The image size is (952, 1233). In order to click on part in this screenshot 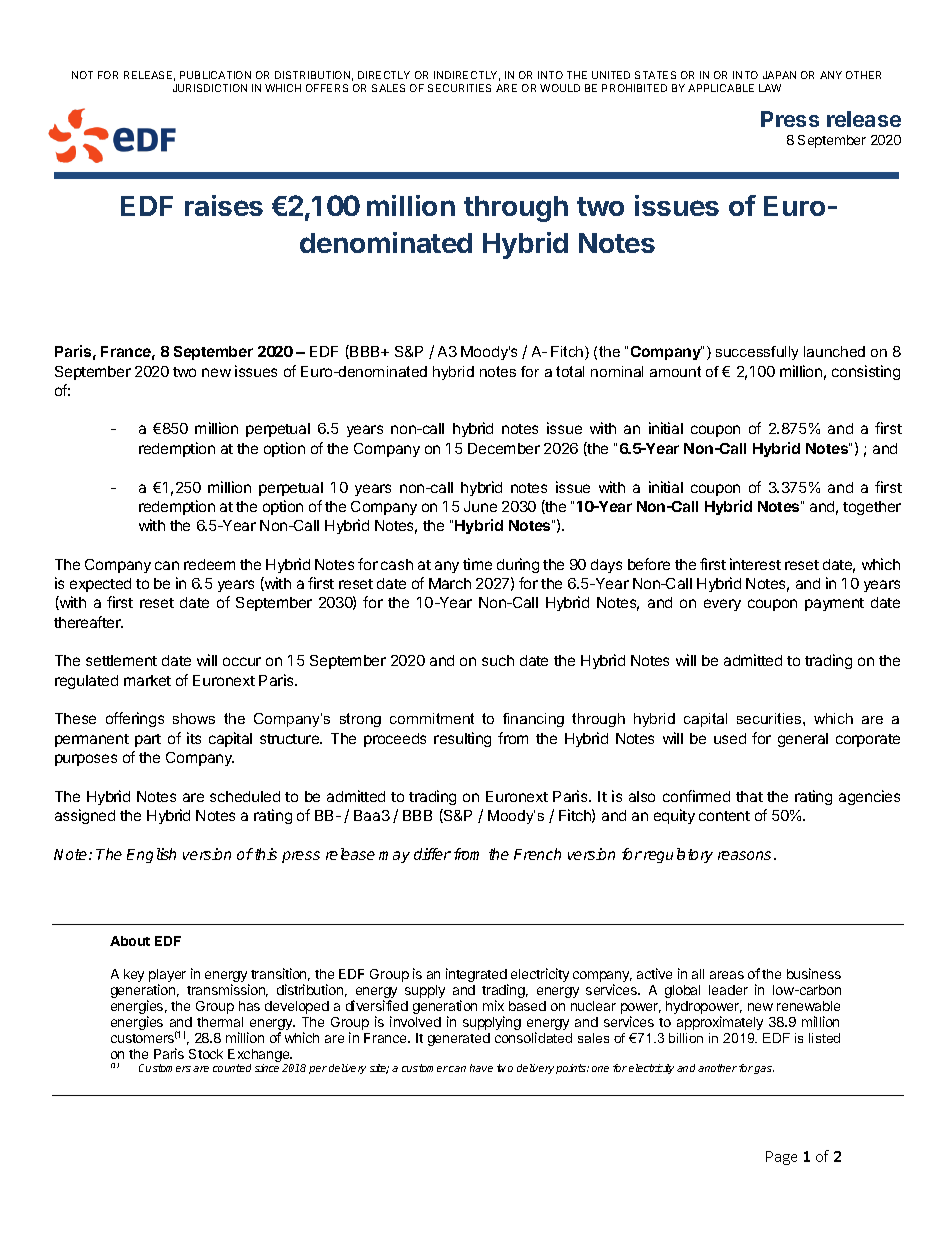, I will do `click(148, 740)`.
